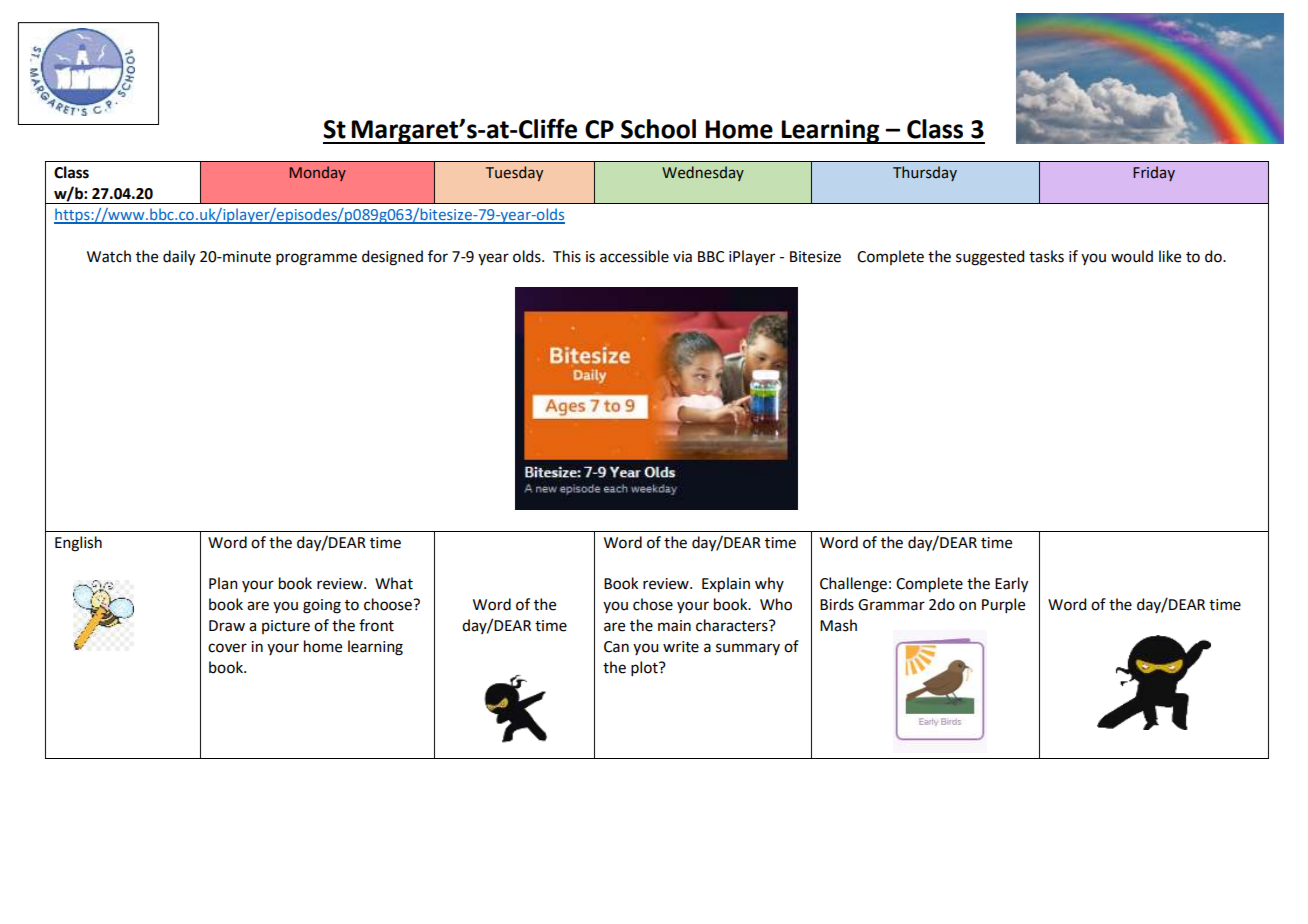  I want to click on suggested, so click(990, 258).
